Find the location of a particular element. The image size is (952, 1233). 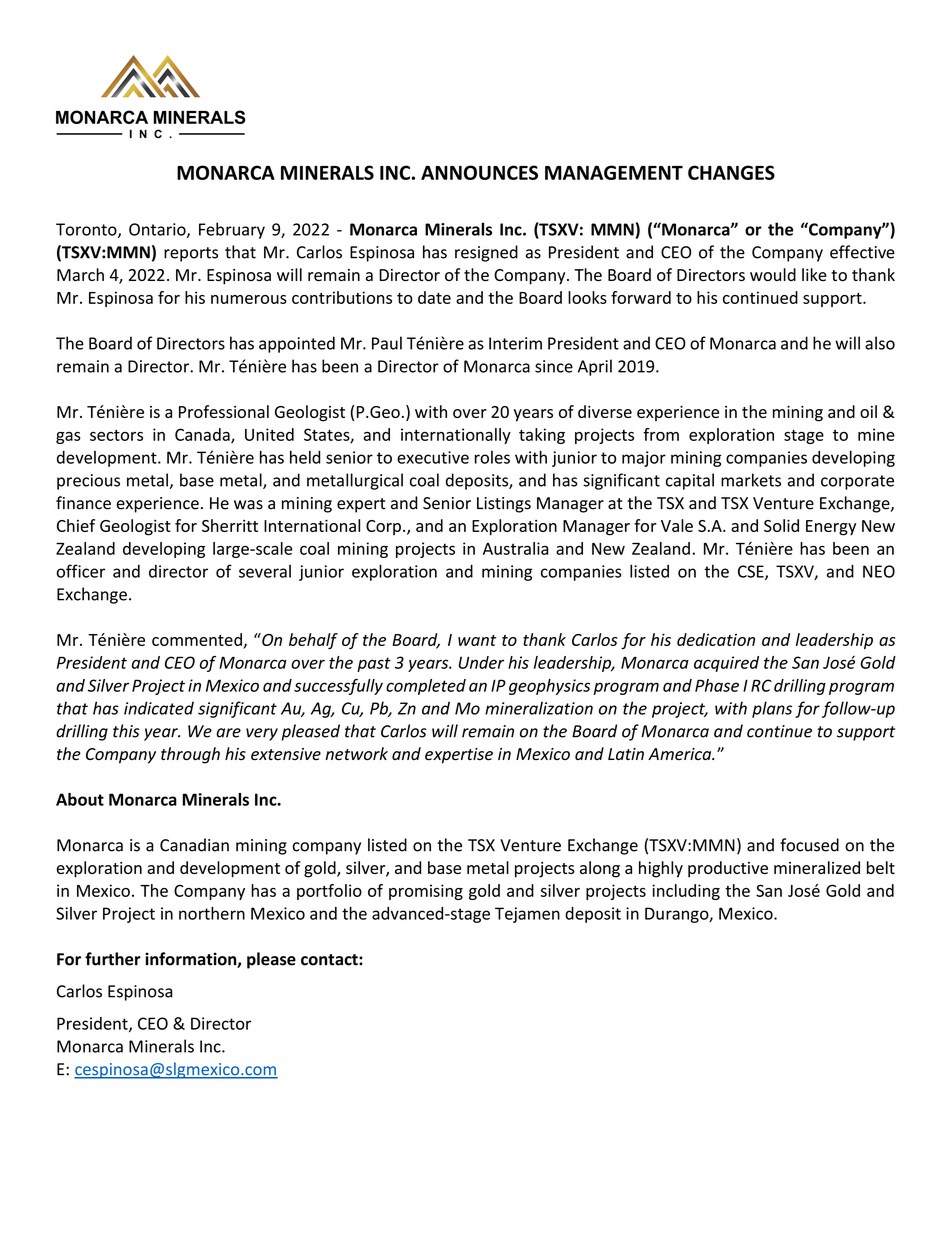

roles is located at coordinates (492, 457).
